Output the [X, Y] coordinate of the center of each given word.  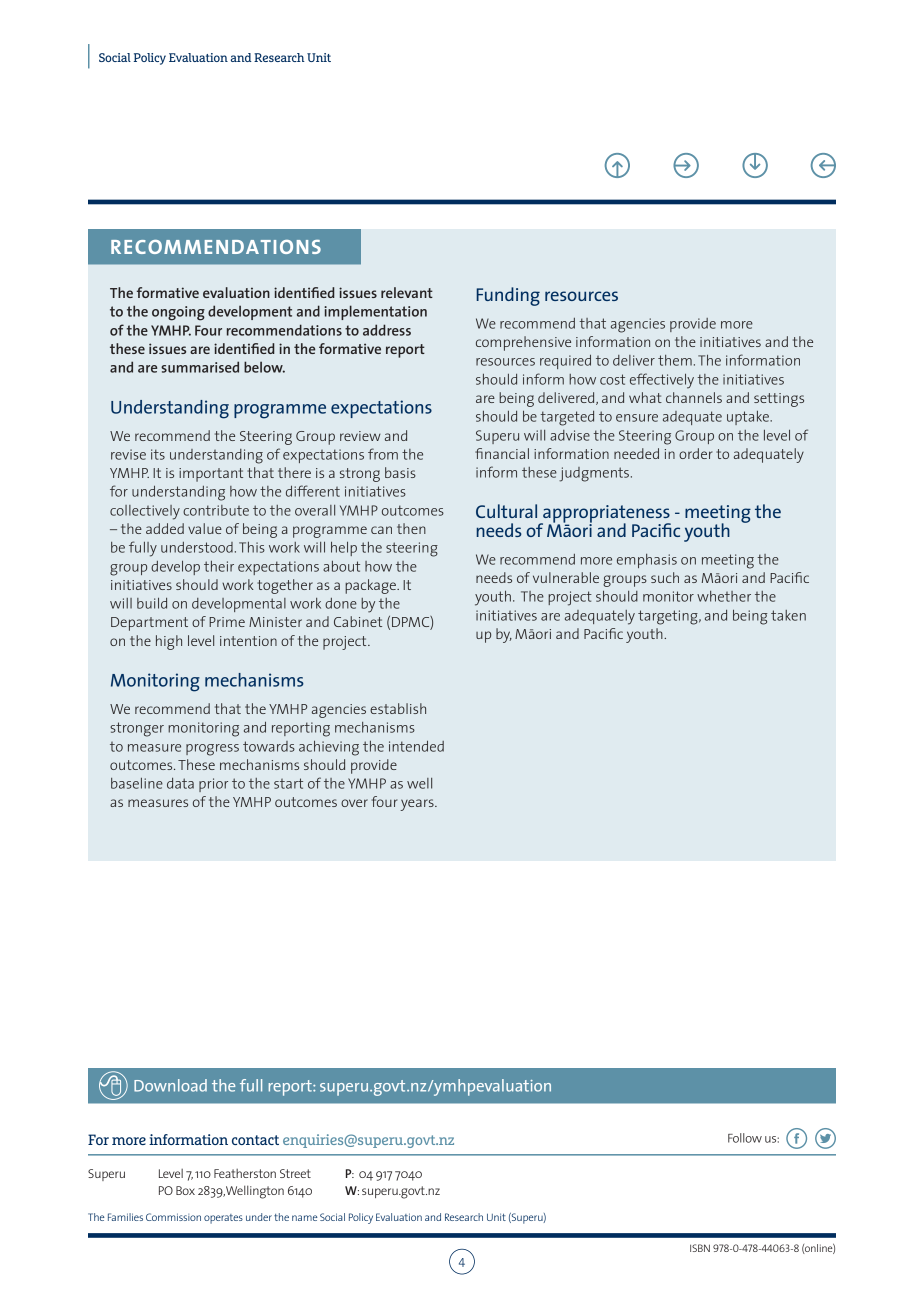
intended [416, 746]
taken [788, 615]
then [411, 528]
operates [223, 1219]
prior [213, 785]
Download [170, 1085]
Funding [508, 296]
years [418, 805]
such [665, 577]
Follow [745, 1138]
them [675, 360]
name [305, 1218]
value [205, 528]
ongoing [178, 313]
